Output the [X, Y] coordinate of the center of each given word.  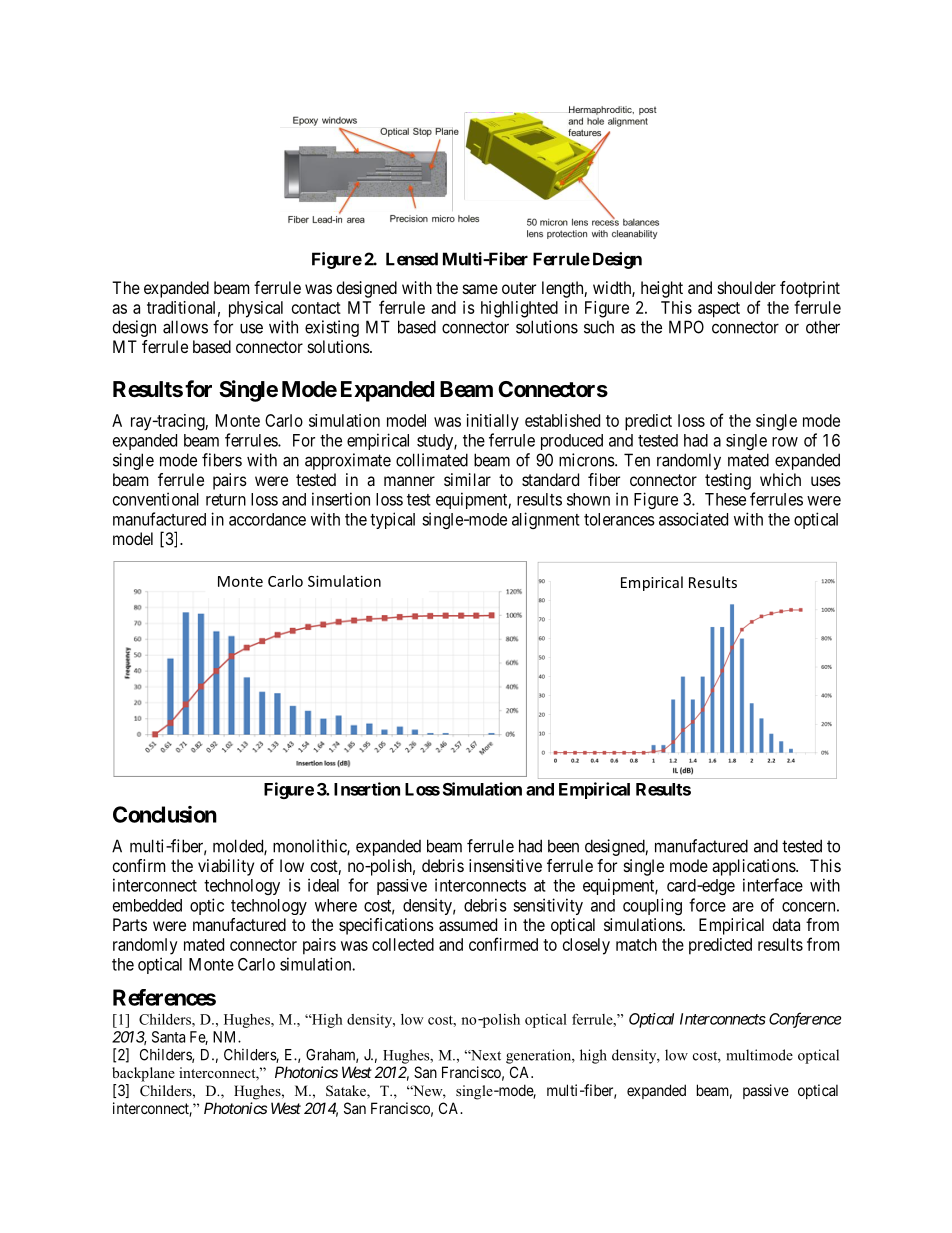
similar [467, 479]
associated [693, 519]
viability [226, 867]
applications [754, 867]
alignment [546, 520]
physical [256, 309]
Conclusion [165, 814]
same [480, 289]
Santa [168, 1037]
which [780, 479]
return [226, 500]
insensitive [505, 865]
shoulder [747, 287]
